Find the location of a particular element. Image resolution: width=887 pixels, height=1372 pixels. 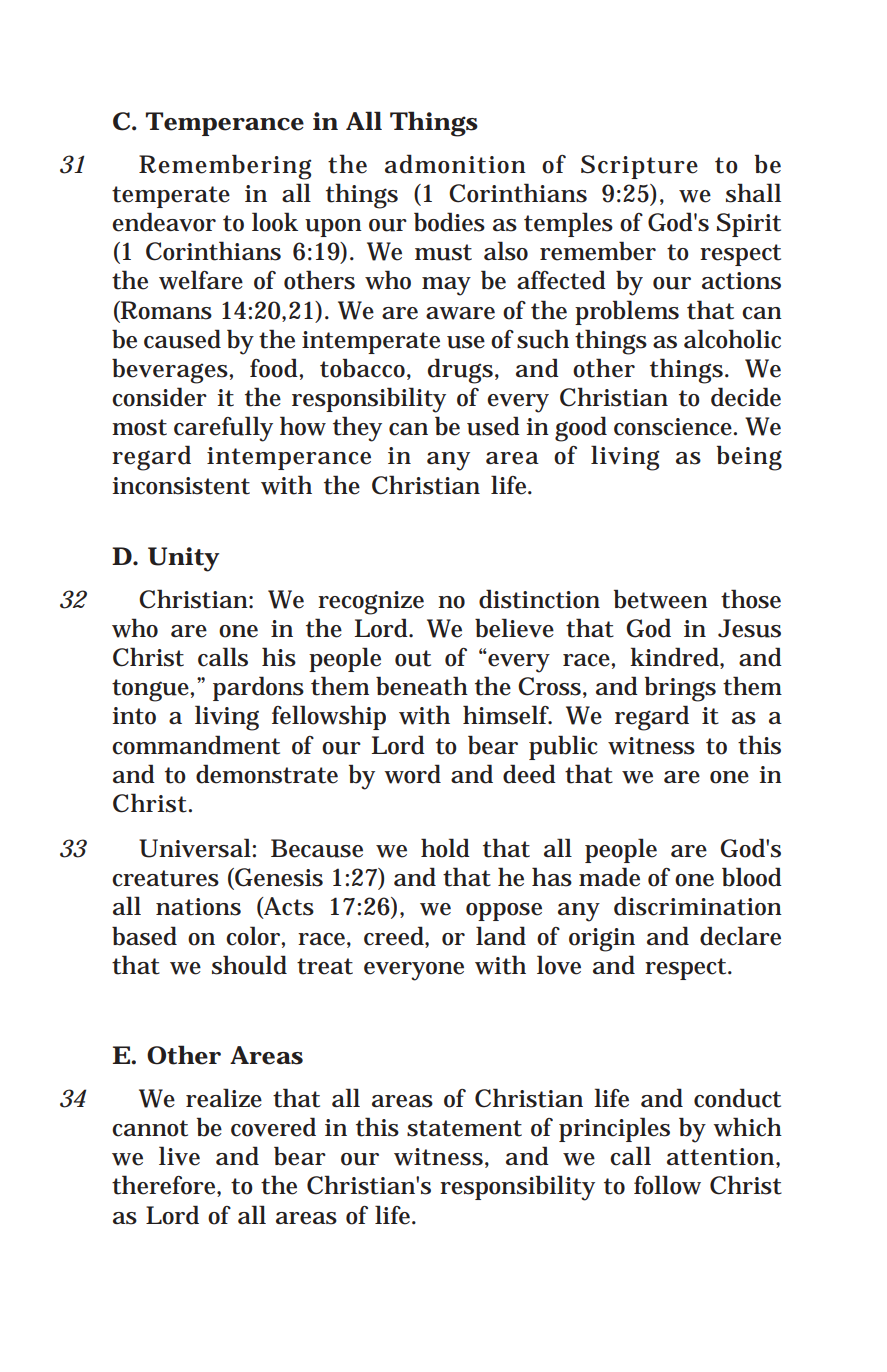

nations is located at coordinates (198, 907).
